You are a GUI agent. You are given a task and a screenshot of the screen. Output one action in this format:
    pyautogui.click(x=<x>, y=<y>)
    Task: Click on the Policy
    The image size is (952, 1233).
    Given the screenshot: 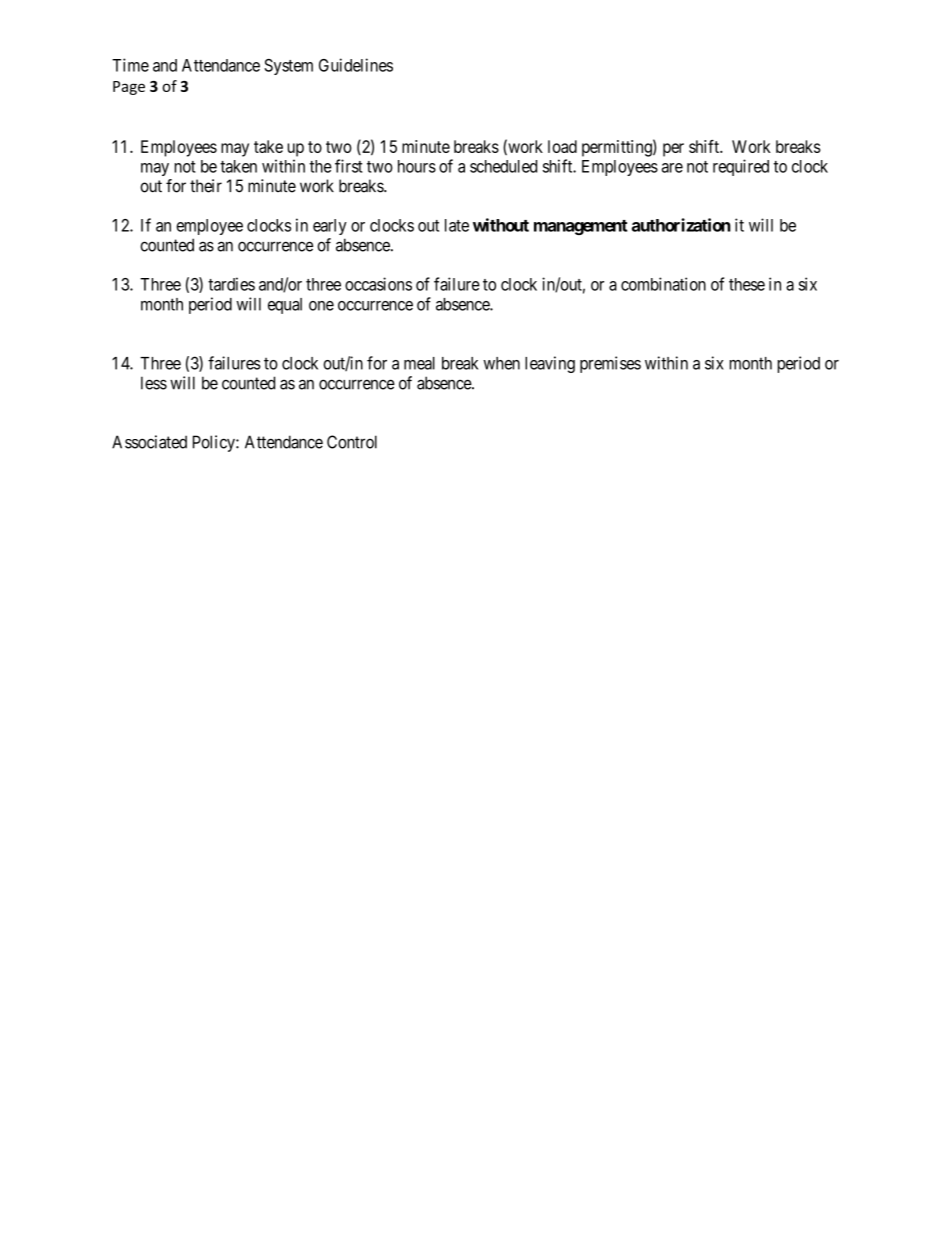 What is the action you would take?
    pyautogui.click(x=215, y=443)
